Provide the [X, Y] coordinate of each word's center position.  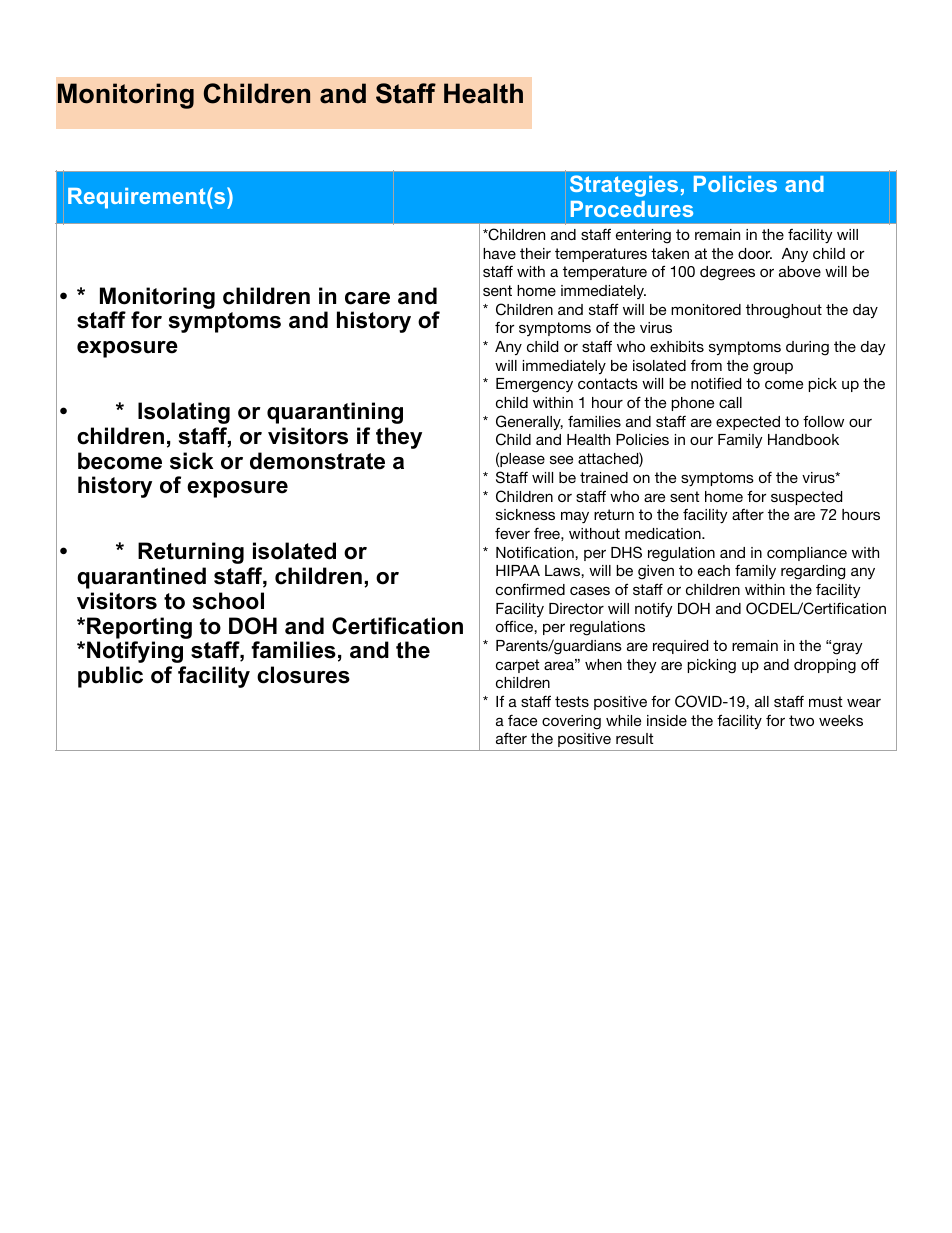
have [499, 253]
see [561, 459]
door [755, 253]
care [367, 298]
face [522, 720]
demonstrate [317, 461]
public [110, 677]
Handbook [803, 439]
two [801, 720]
